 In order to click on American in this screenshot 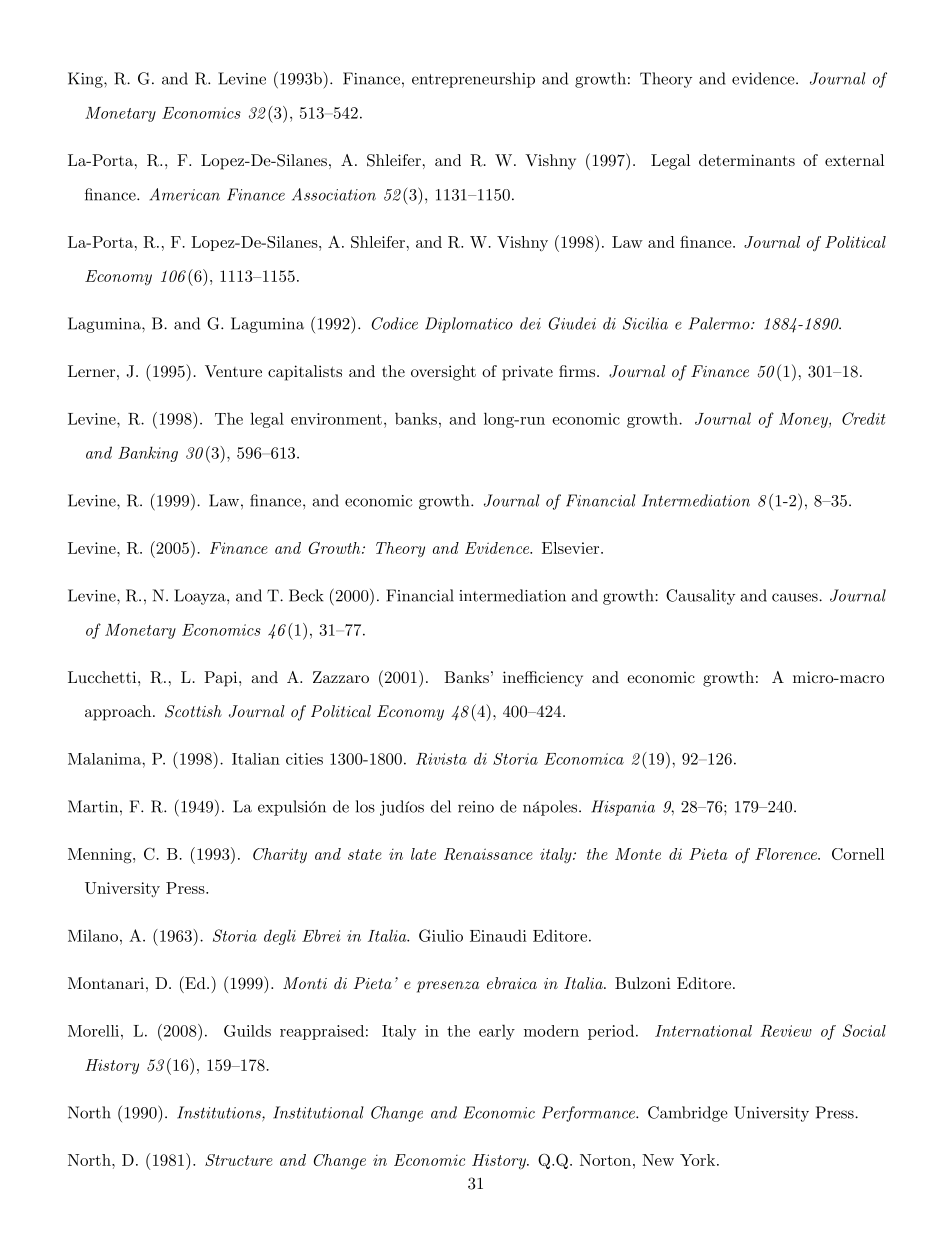, I will do `click(185, 194)`.
